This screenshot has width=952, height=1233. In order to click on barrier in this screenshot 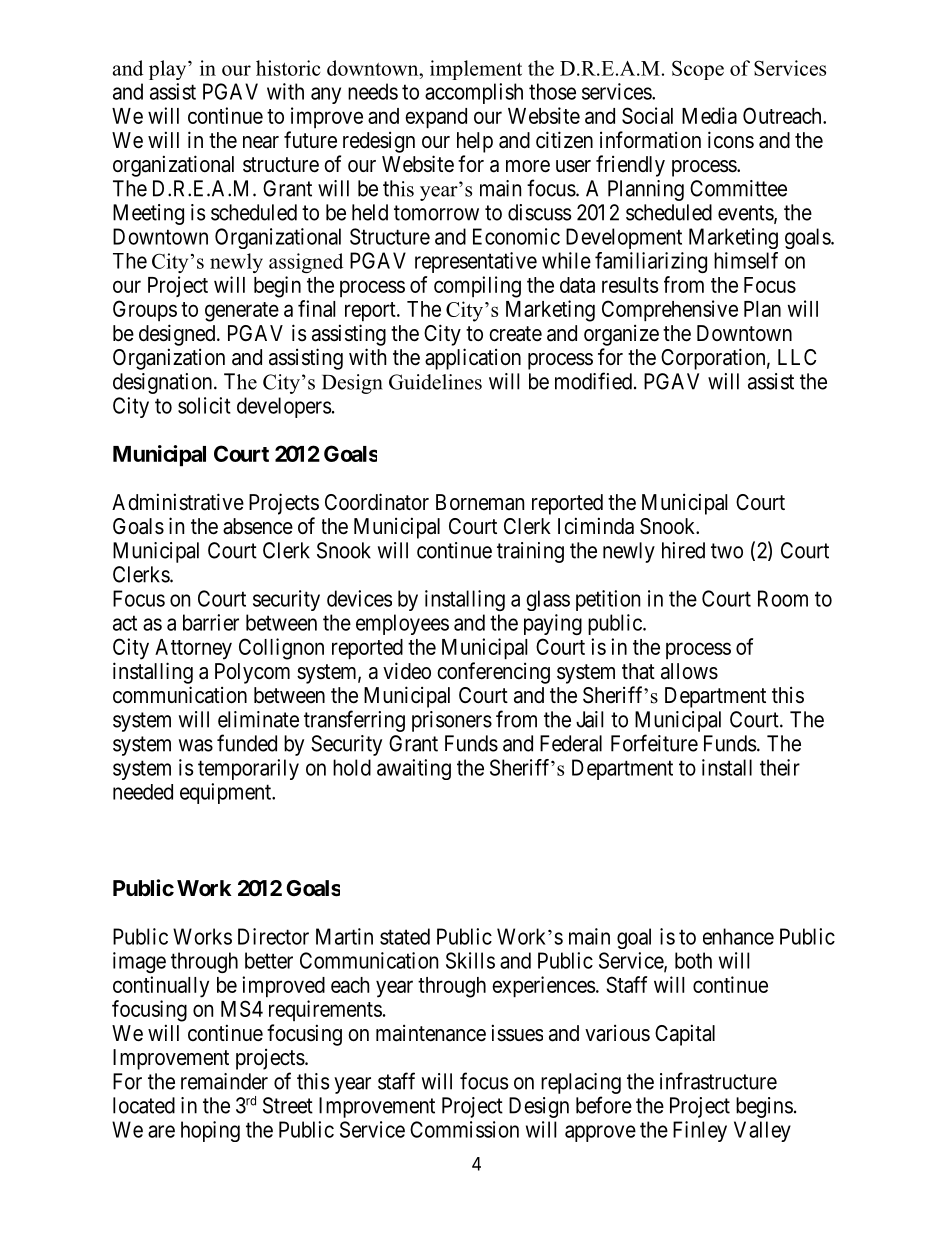, I will do `click(211, 622)`.
